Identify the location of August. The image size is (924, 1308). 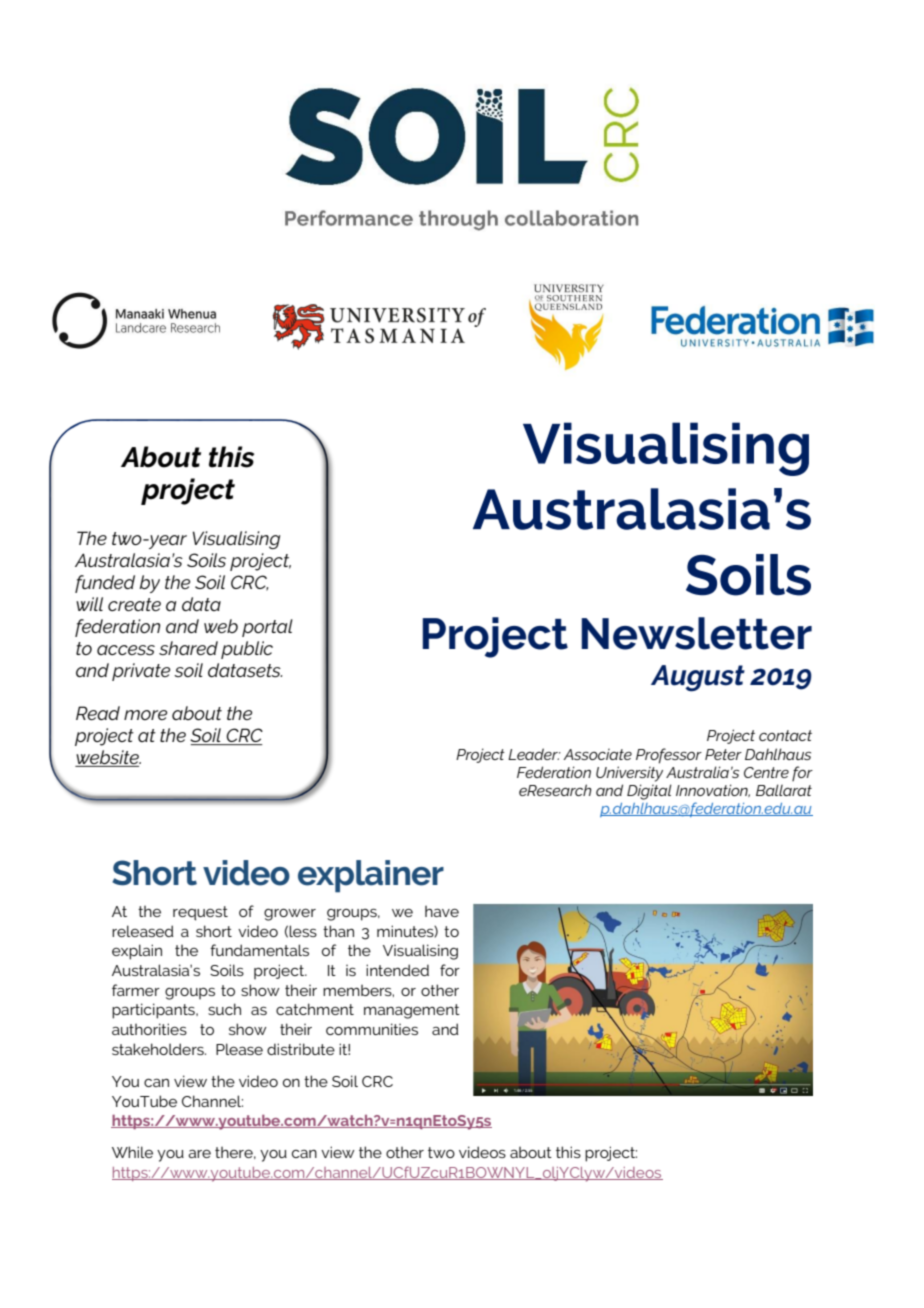
(698, 678).
